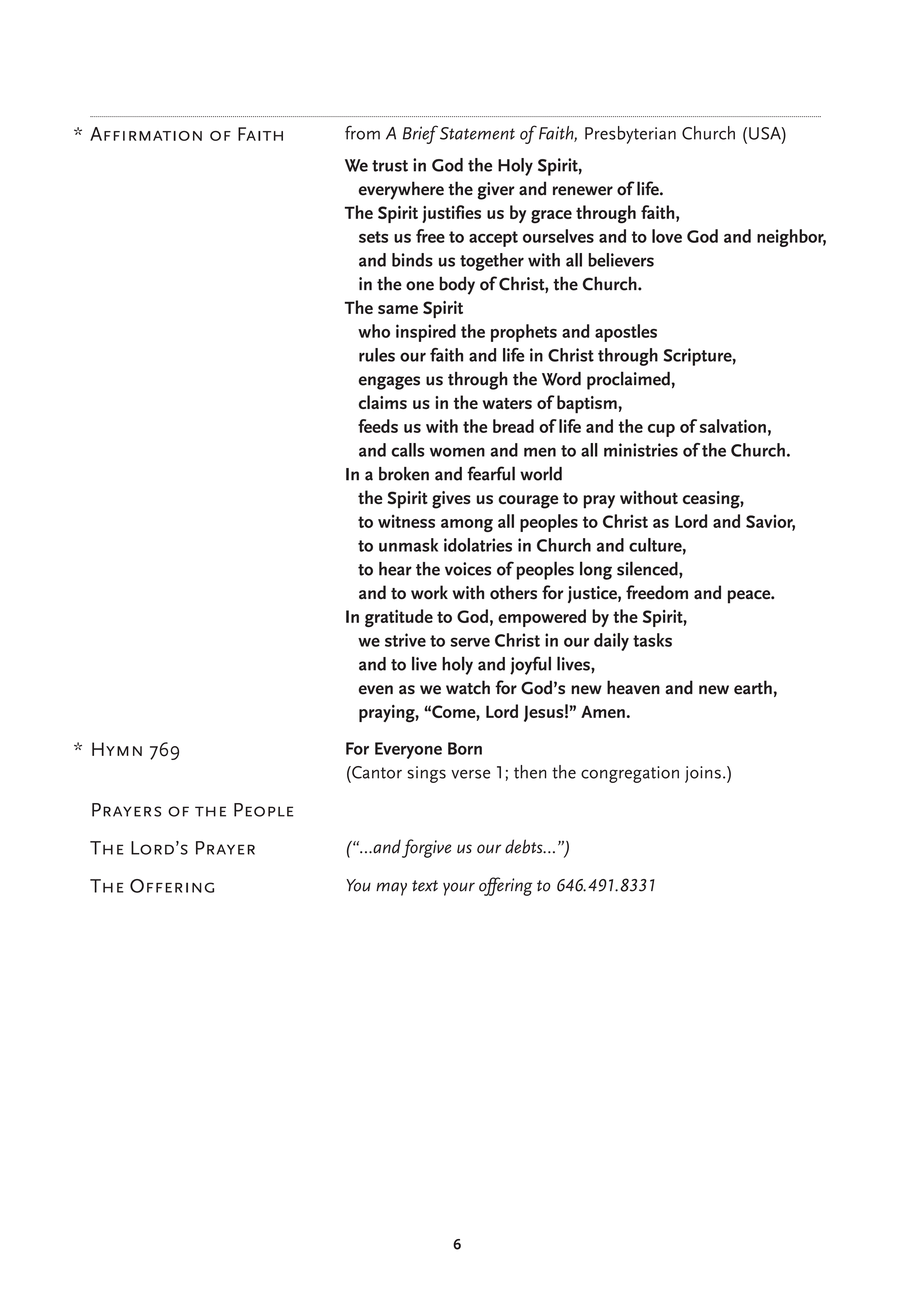 This page has height=1316, width=911. Describe the element at coordinates (399, 618) in the page. I see `gratitude` at that location.
